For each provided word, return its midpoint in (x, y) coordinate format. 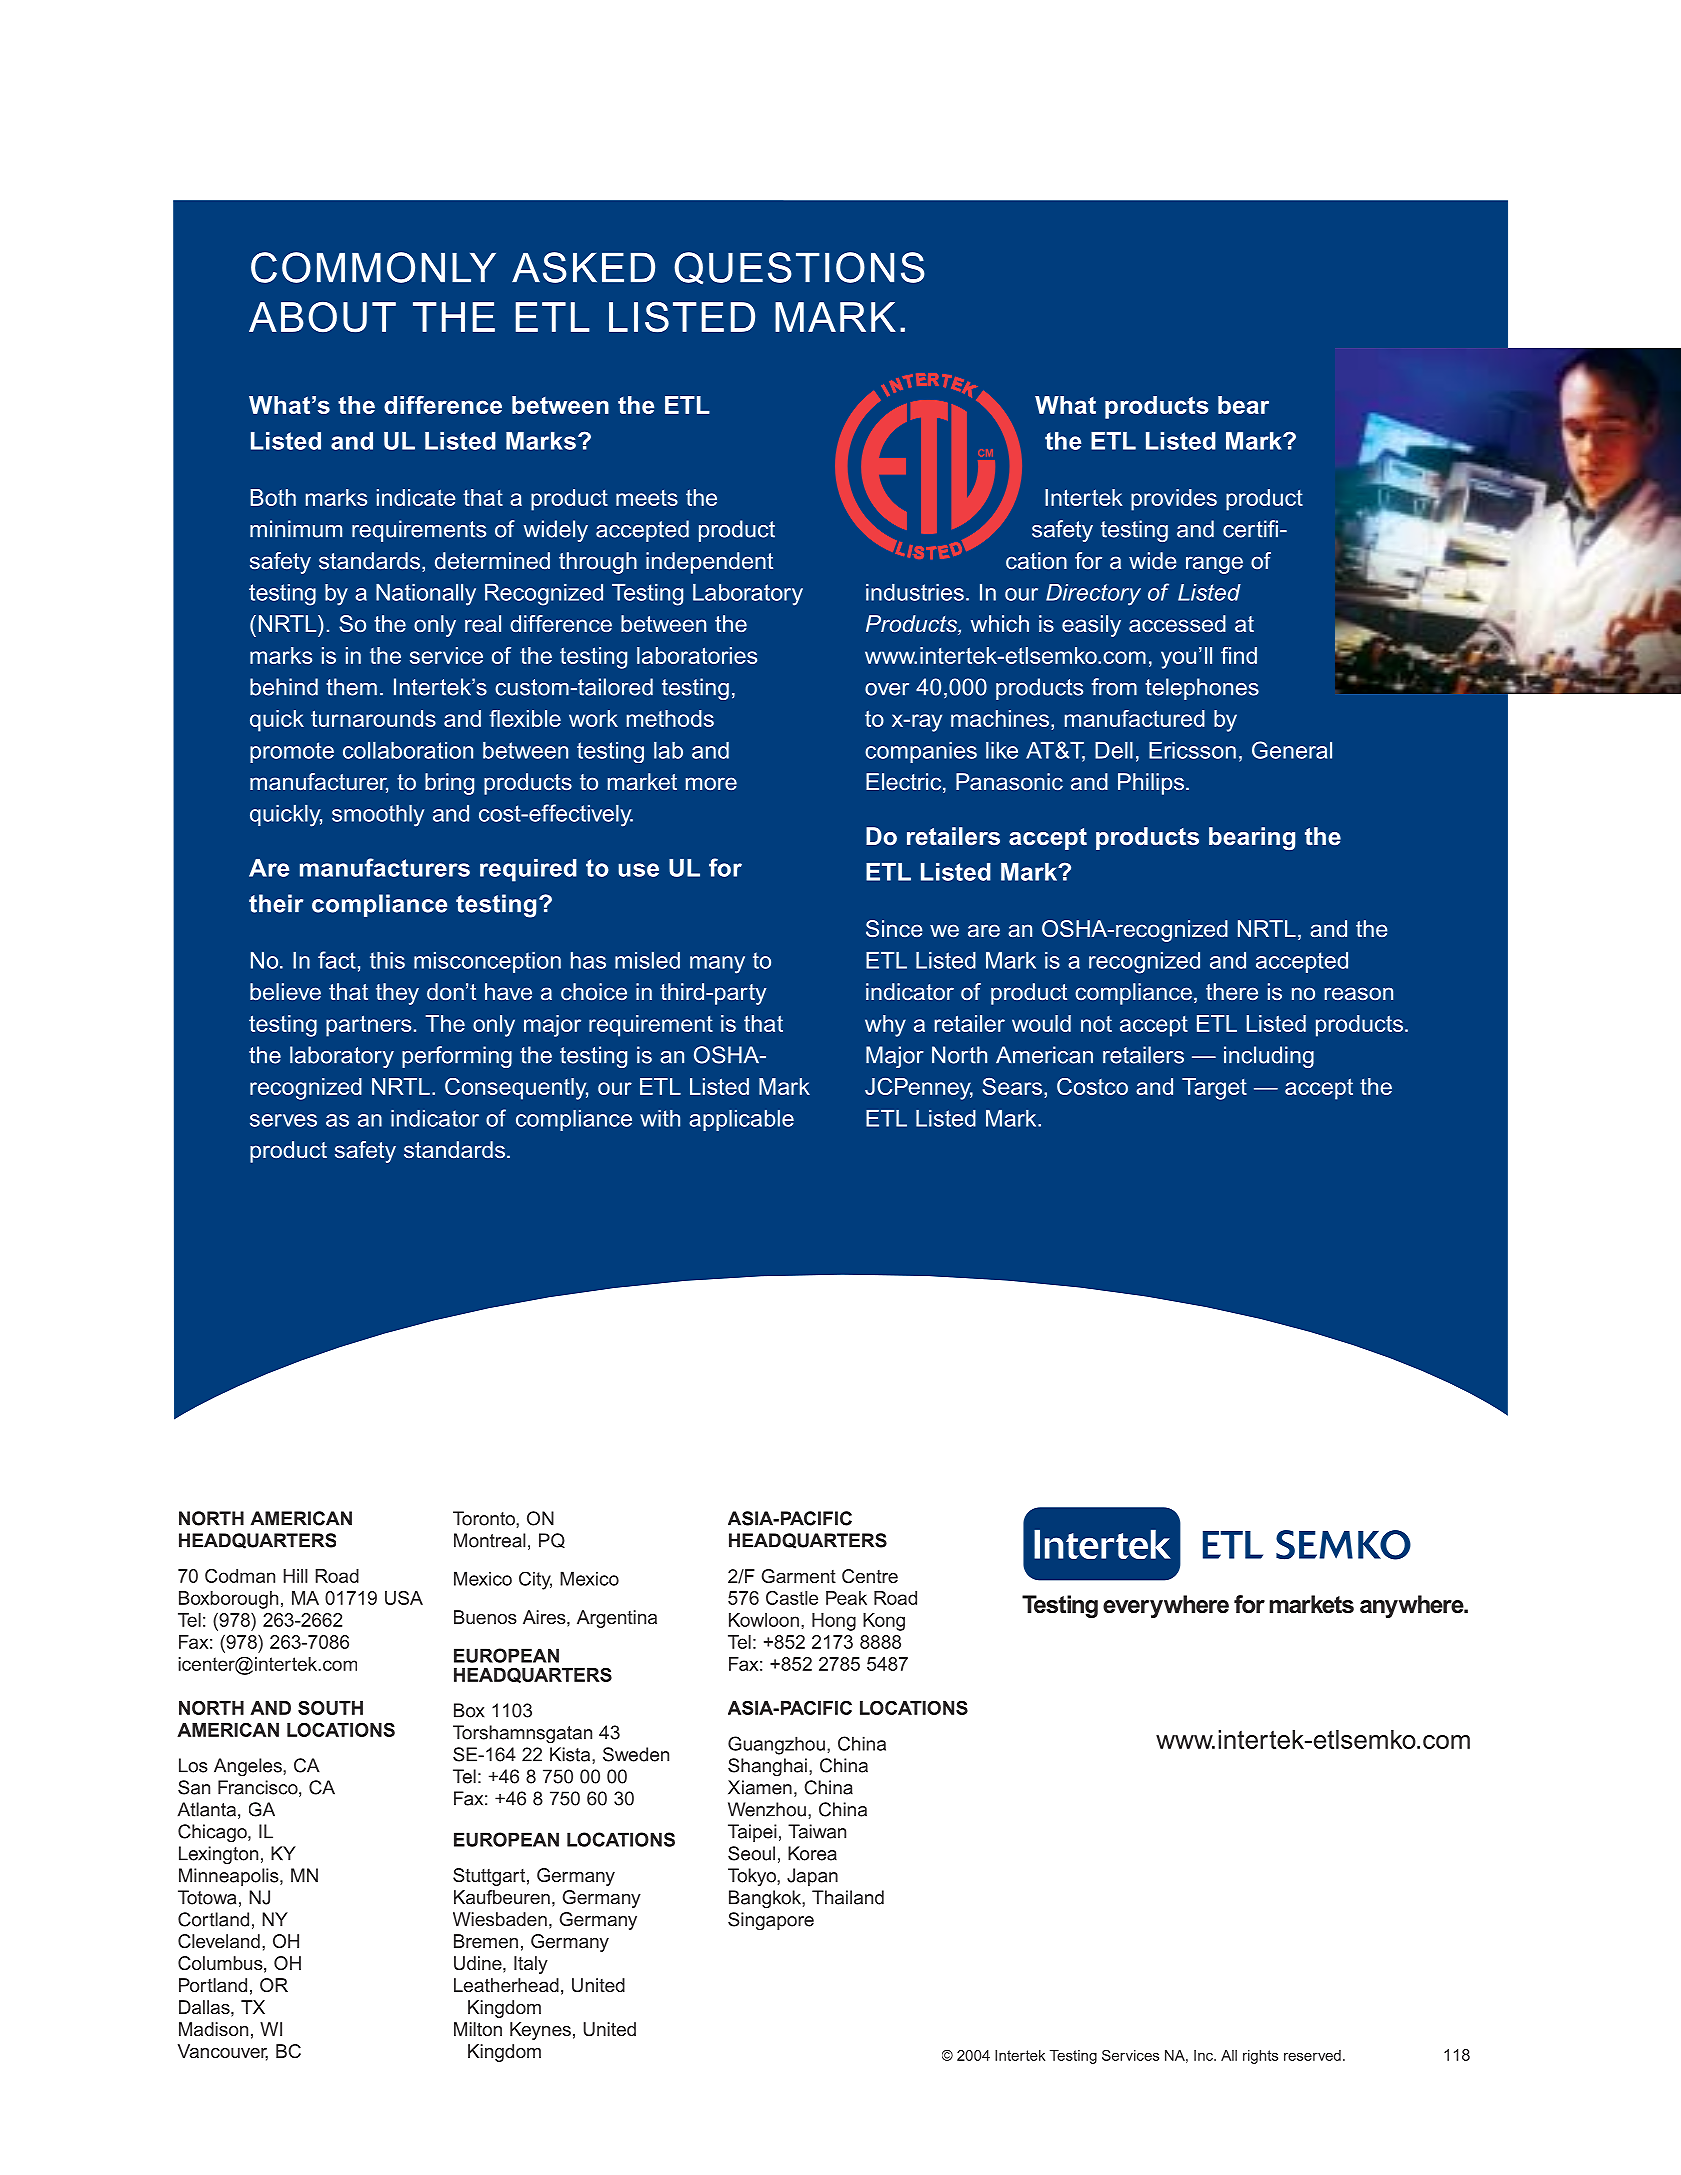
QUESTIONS (799, 268)
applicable (741, 1120)
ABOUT (322, 317)
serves (283, 1120)
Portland (213, 1985)
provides (1174, 500)
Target (1214, 1089)
